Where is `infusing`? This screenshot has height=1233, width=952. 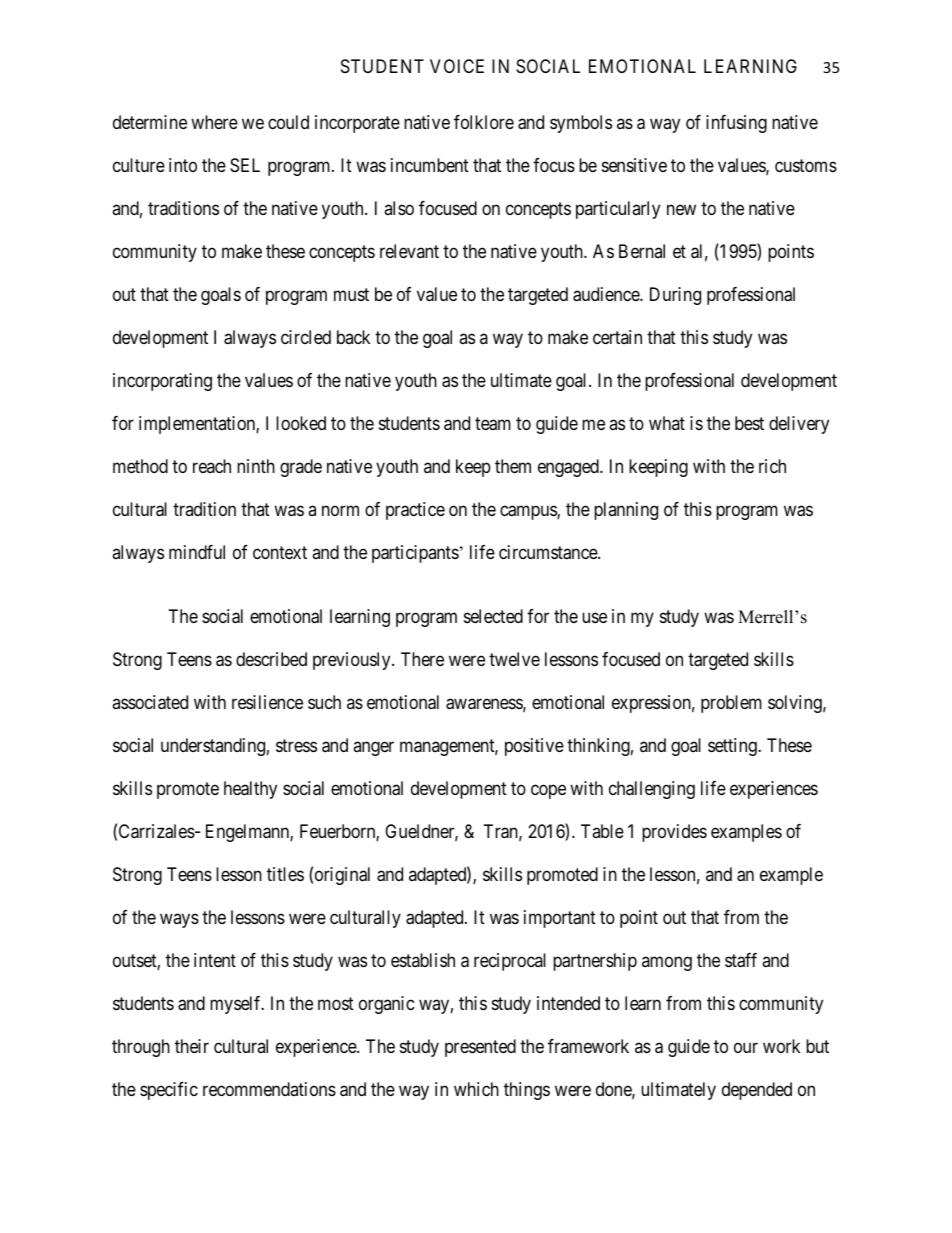 infusing is located at coordinates (736, 124).
